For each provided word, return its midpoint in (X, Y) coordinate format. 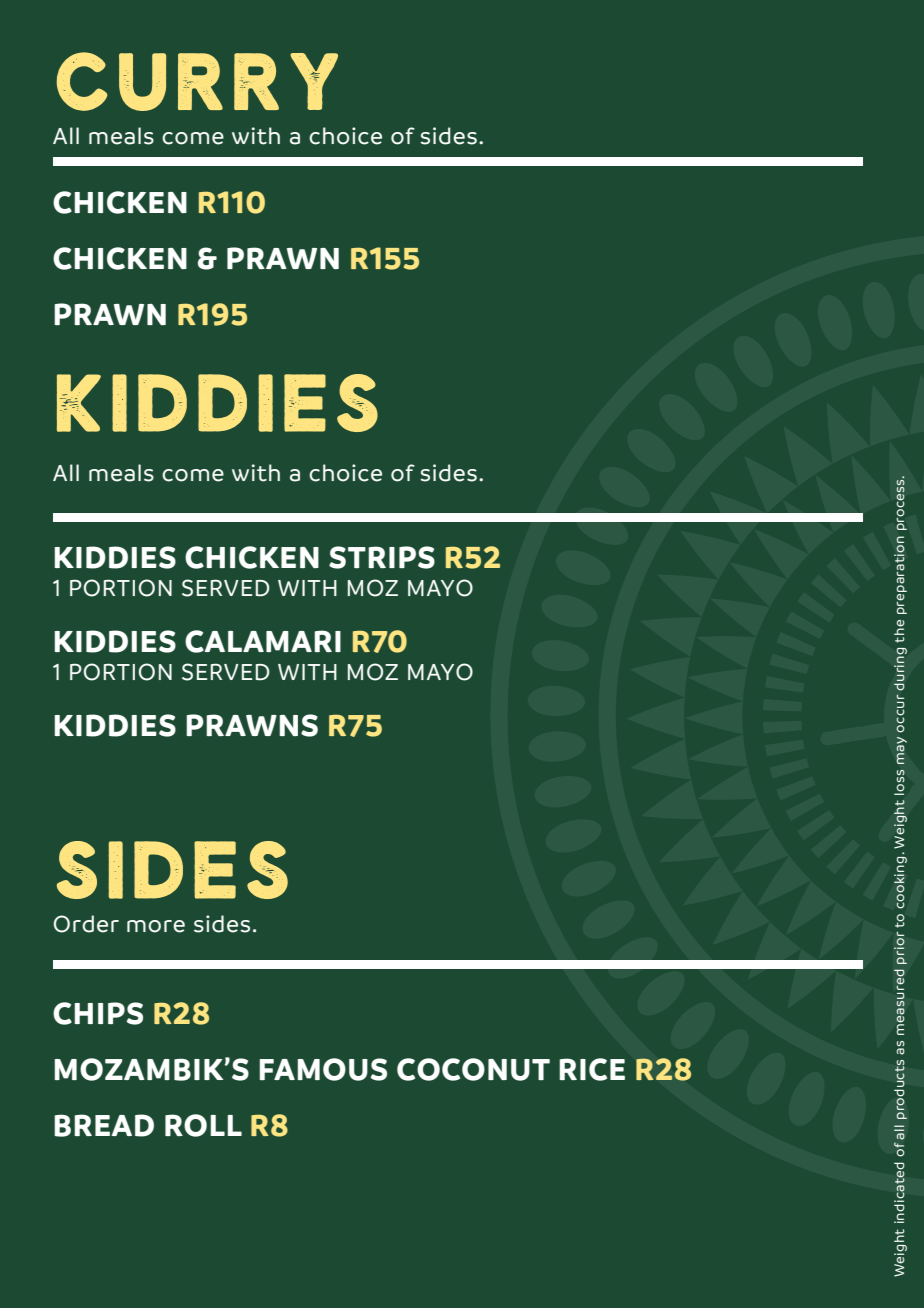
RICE (592, 1069)
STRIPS (382, 557)
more (156, 926)
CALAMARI (263, 641)
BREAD (104, 1125)
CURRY (197, 81)
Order (86, 924)
